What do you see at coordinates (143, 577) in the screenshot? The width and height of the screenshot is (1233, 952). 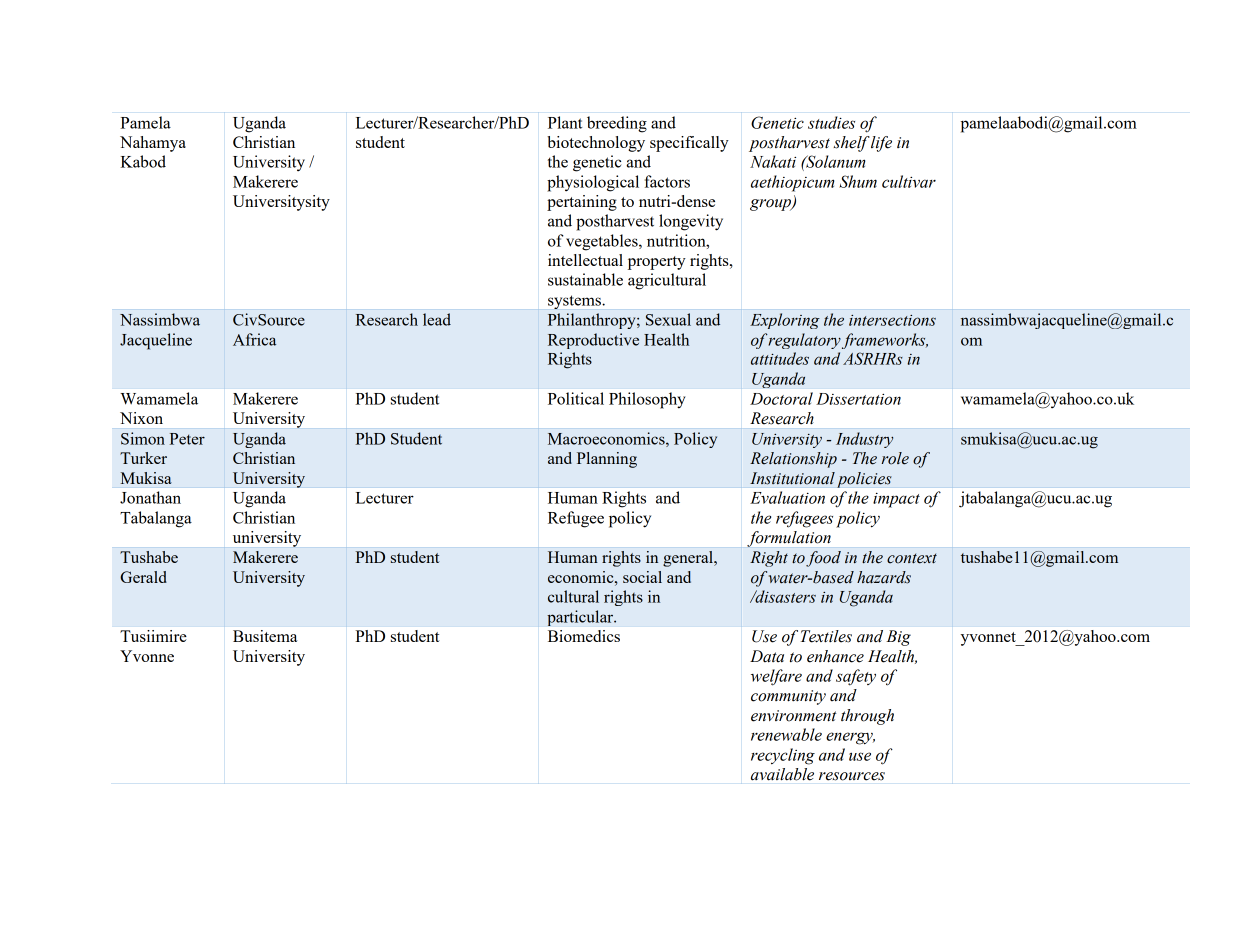 I see `Gerald` at bounding box center [143, 577].
